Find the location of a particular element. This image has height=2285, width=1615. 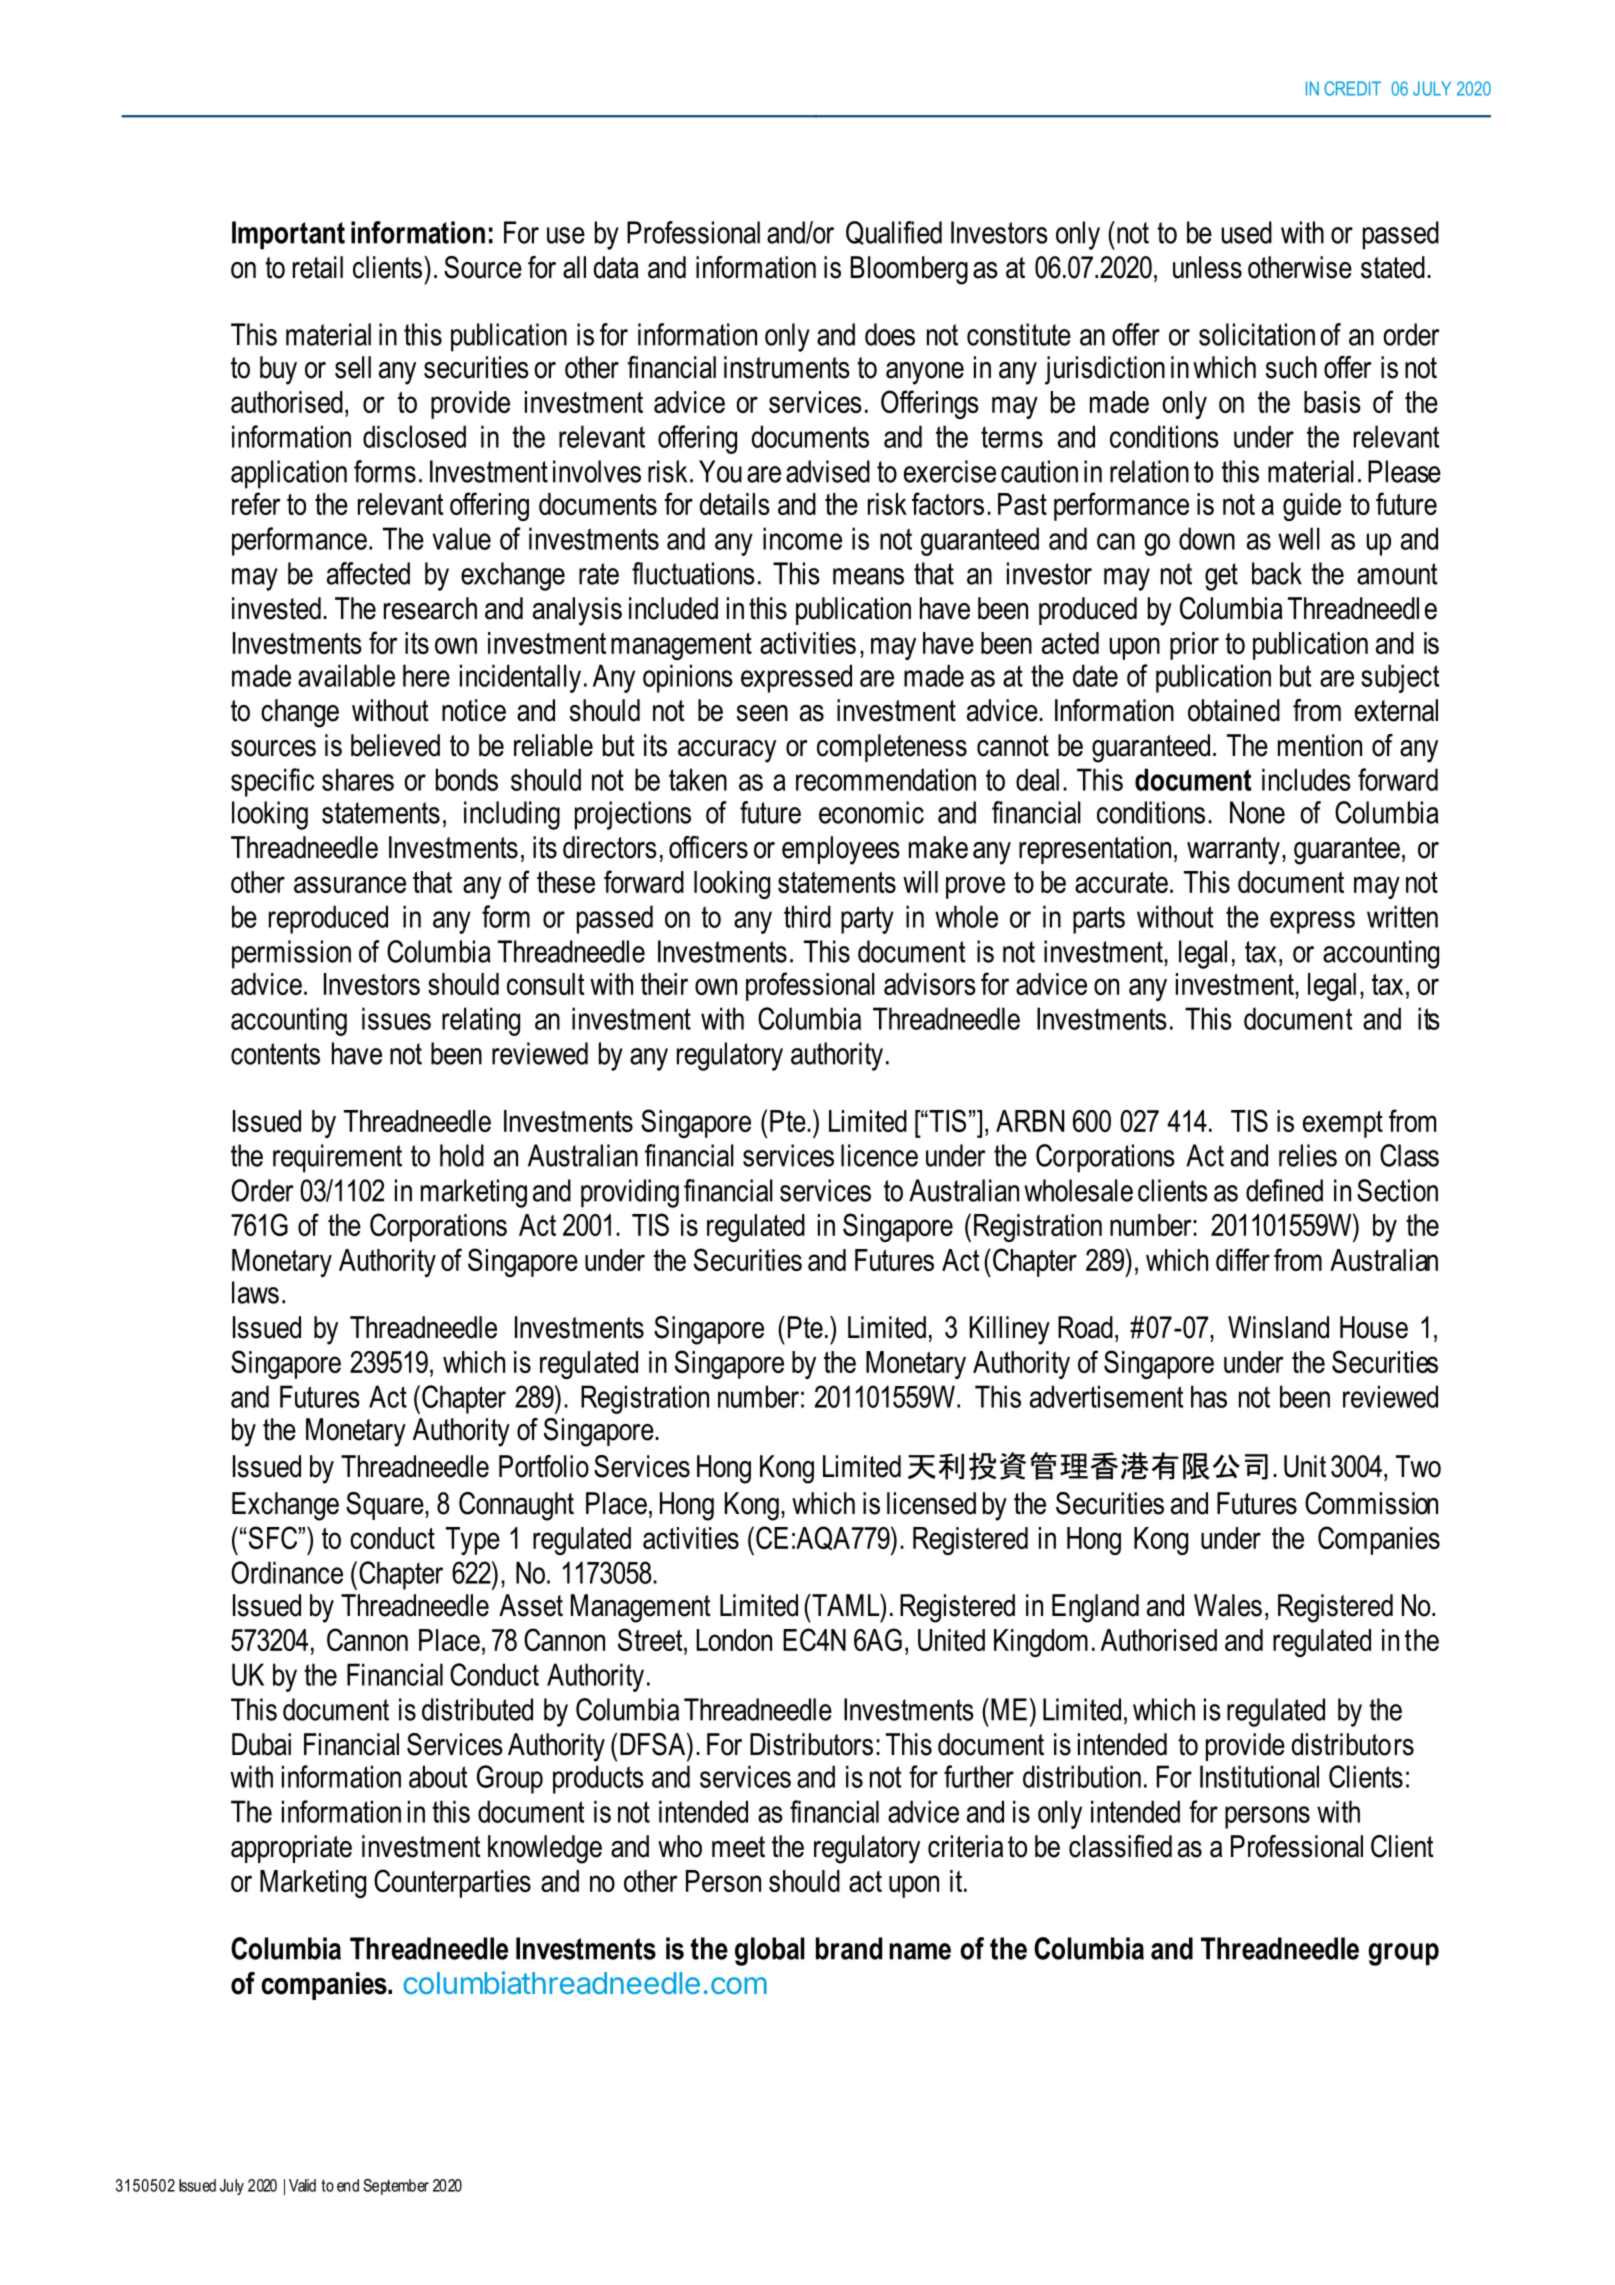

brand is located at coordinates (849, 1948).
